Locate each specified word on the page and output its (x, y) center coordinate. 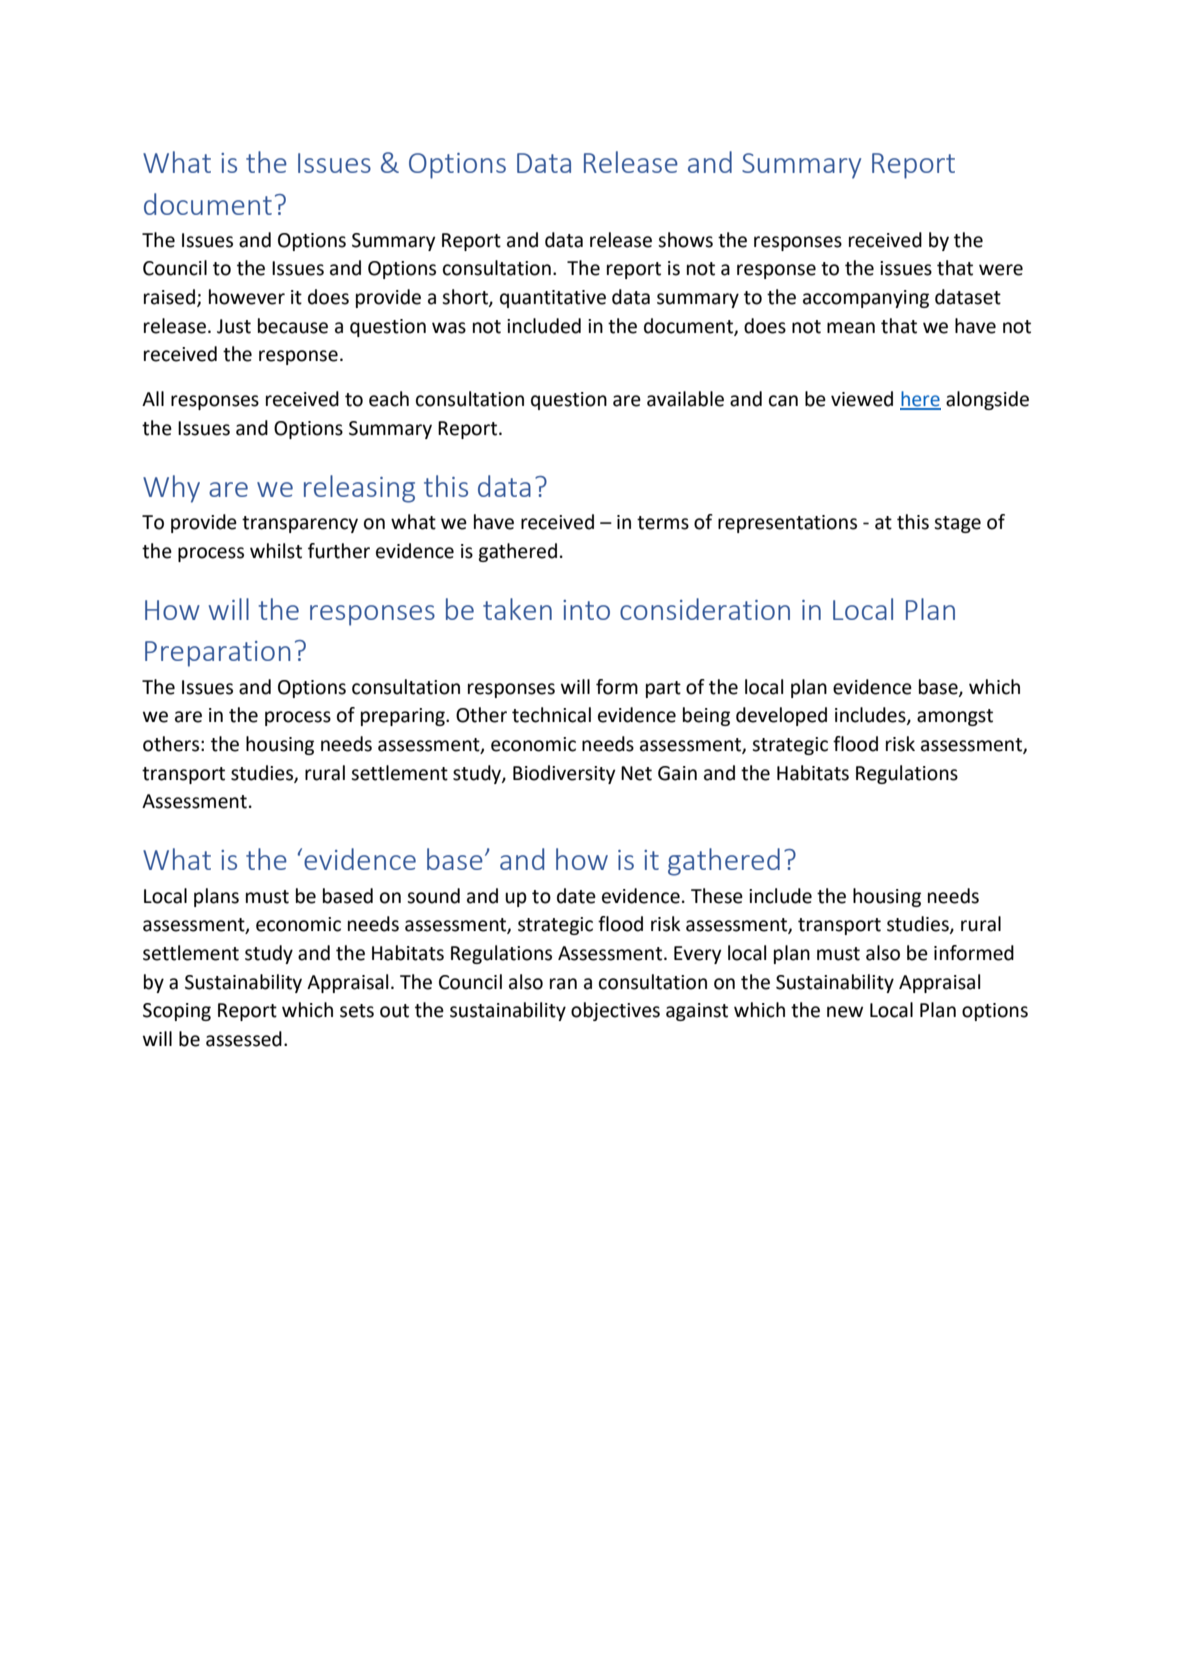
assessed (244, 1039)
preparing (404, 717)
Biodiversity (564, 774)
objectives (615, 1011)
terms (663, 523)
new (845, 1012)
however (247, 297)
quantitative (553, 299)
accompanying (866, 299)
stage (957, 524)
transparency (300, 524)
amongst (955, 717)
